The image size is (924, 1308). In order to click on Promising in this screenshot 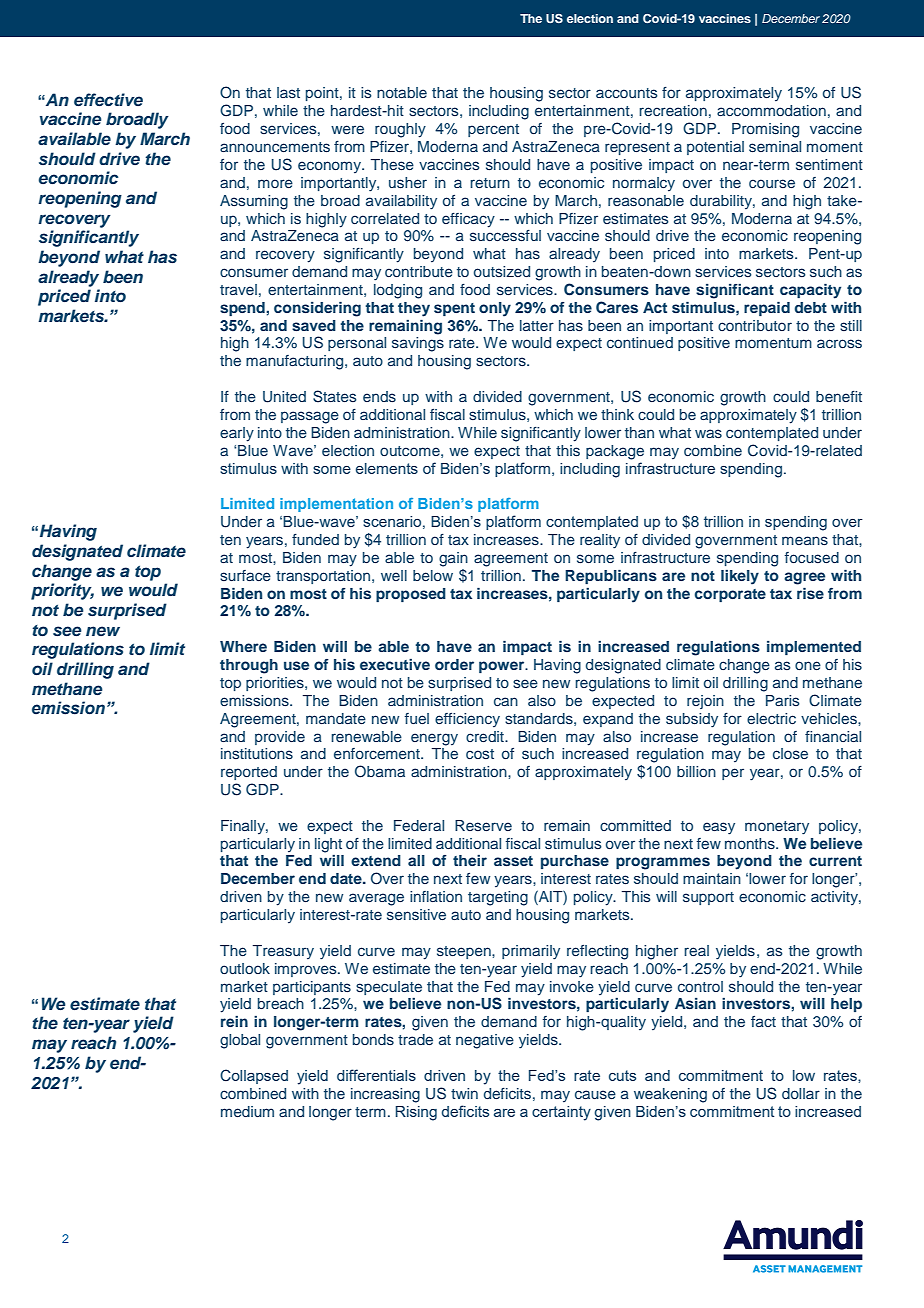, I will do `click(765, 130)`.
